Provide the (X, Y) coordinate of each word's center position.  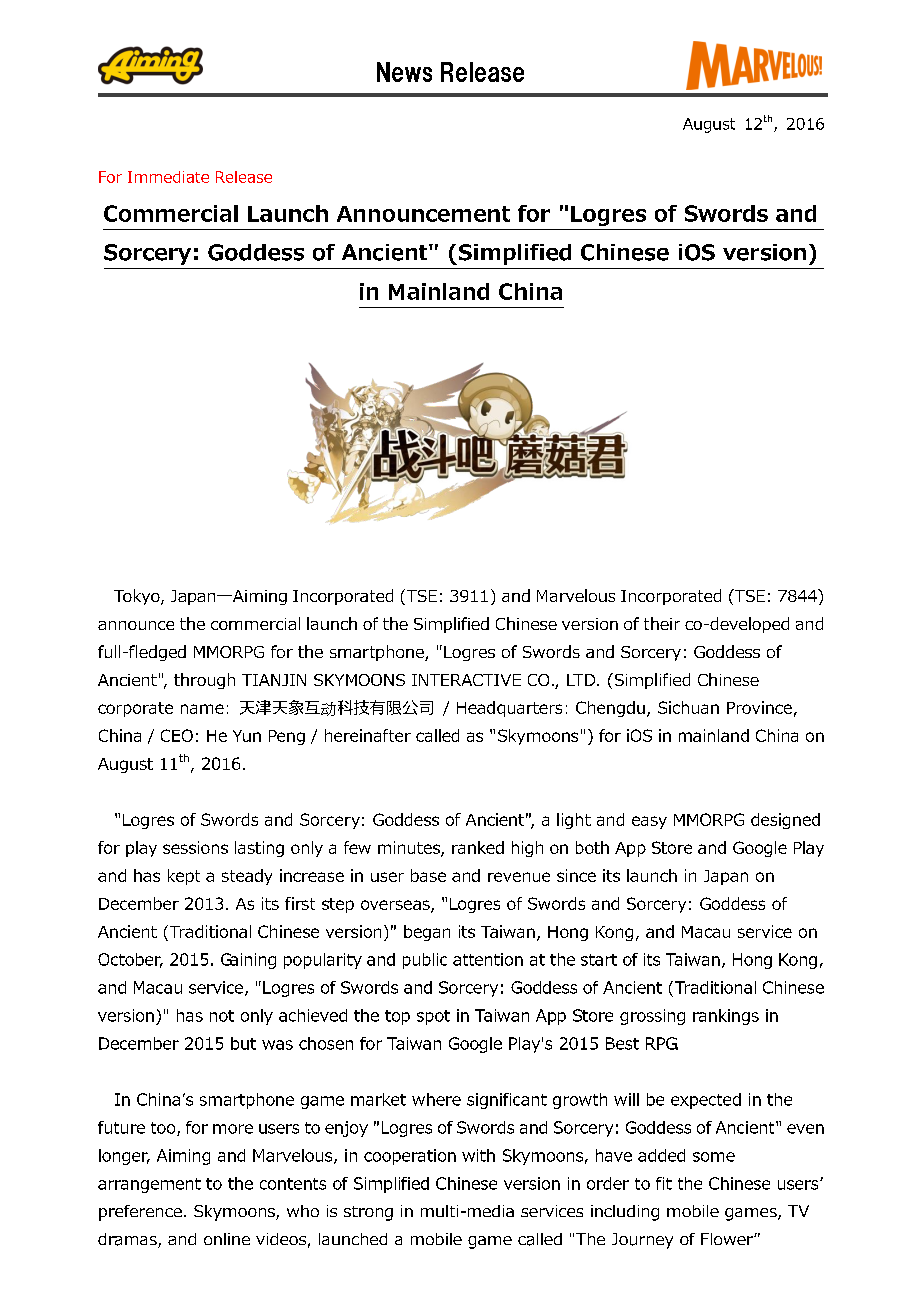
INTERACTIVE (466, 680)
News (404, 72)
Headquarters (509, 709)
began (427, 933)
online (227, 1239)
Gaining (248, 961)
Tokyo (138, 597)
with (478, 1155)
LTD (582, 680)
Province (759, 707)
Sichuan (688, 707)
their (662, 623)
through (204, 681)
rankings (726, 1017)
